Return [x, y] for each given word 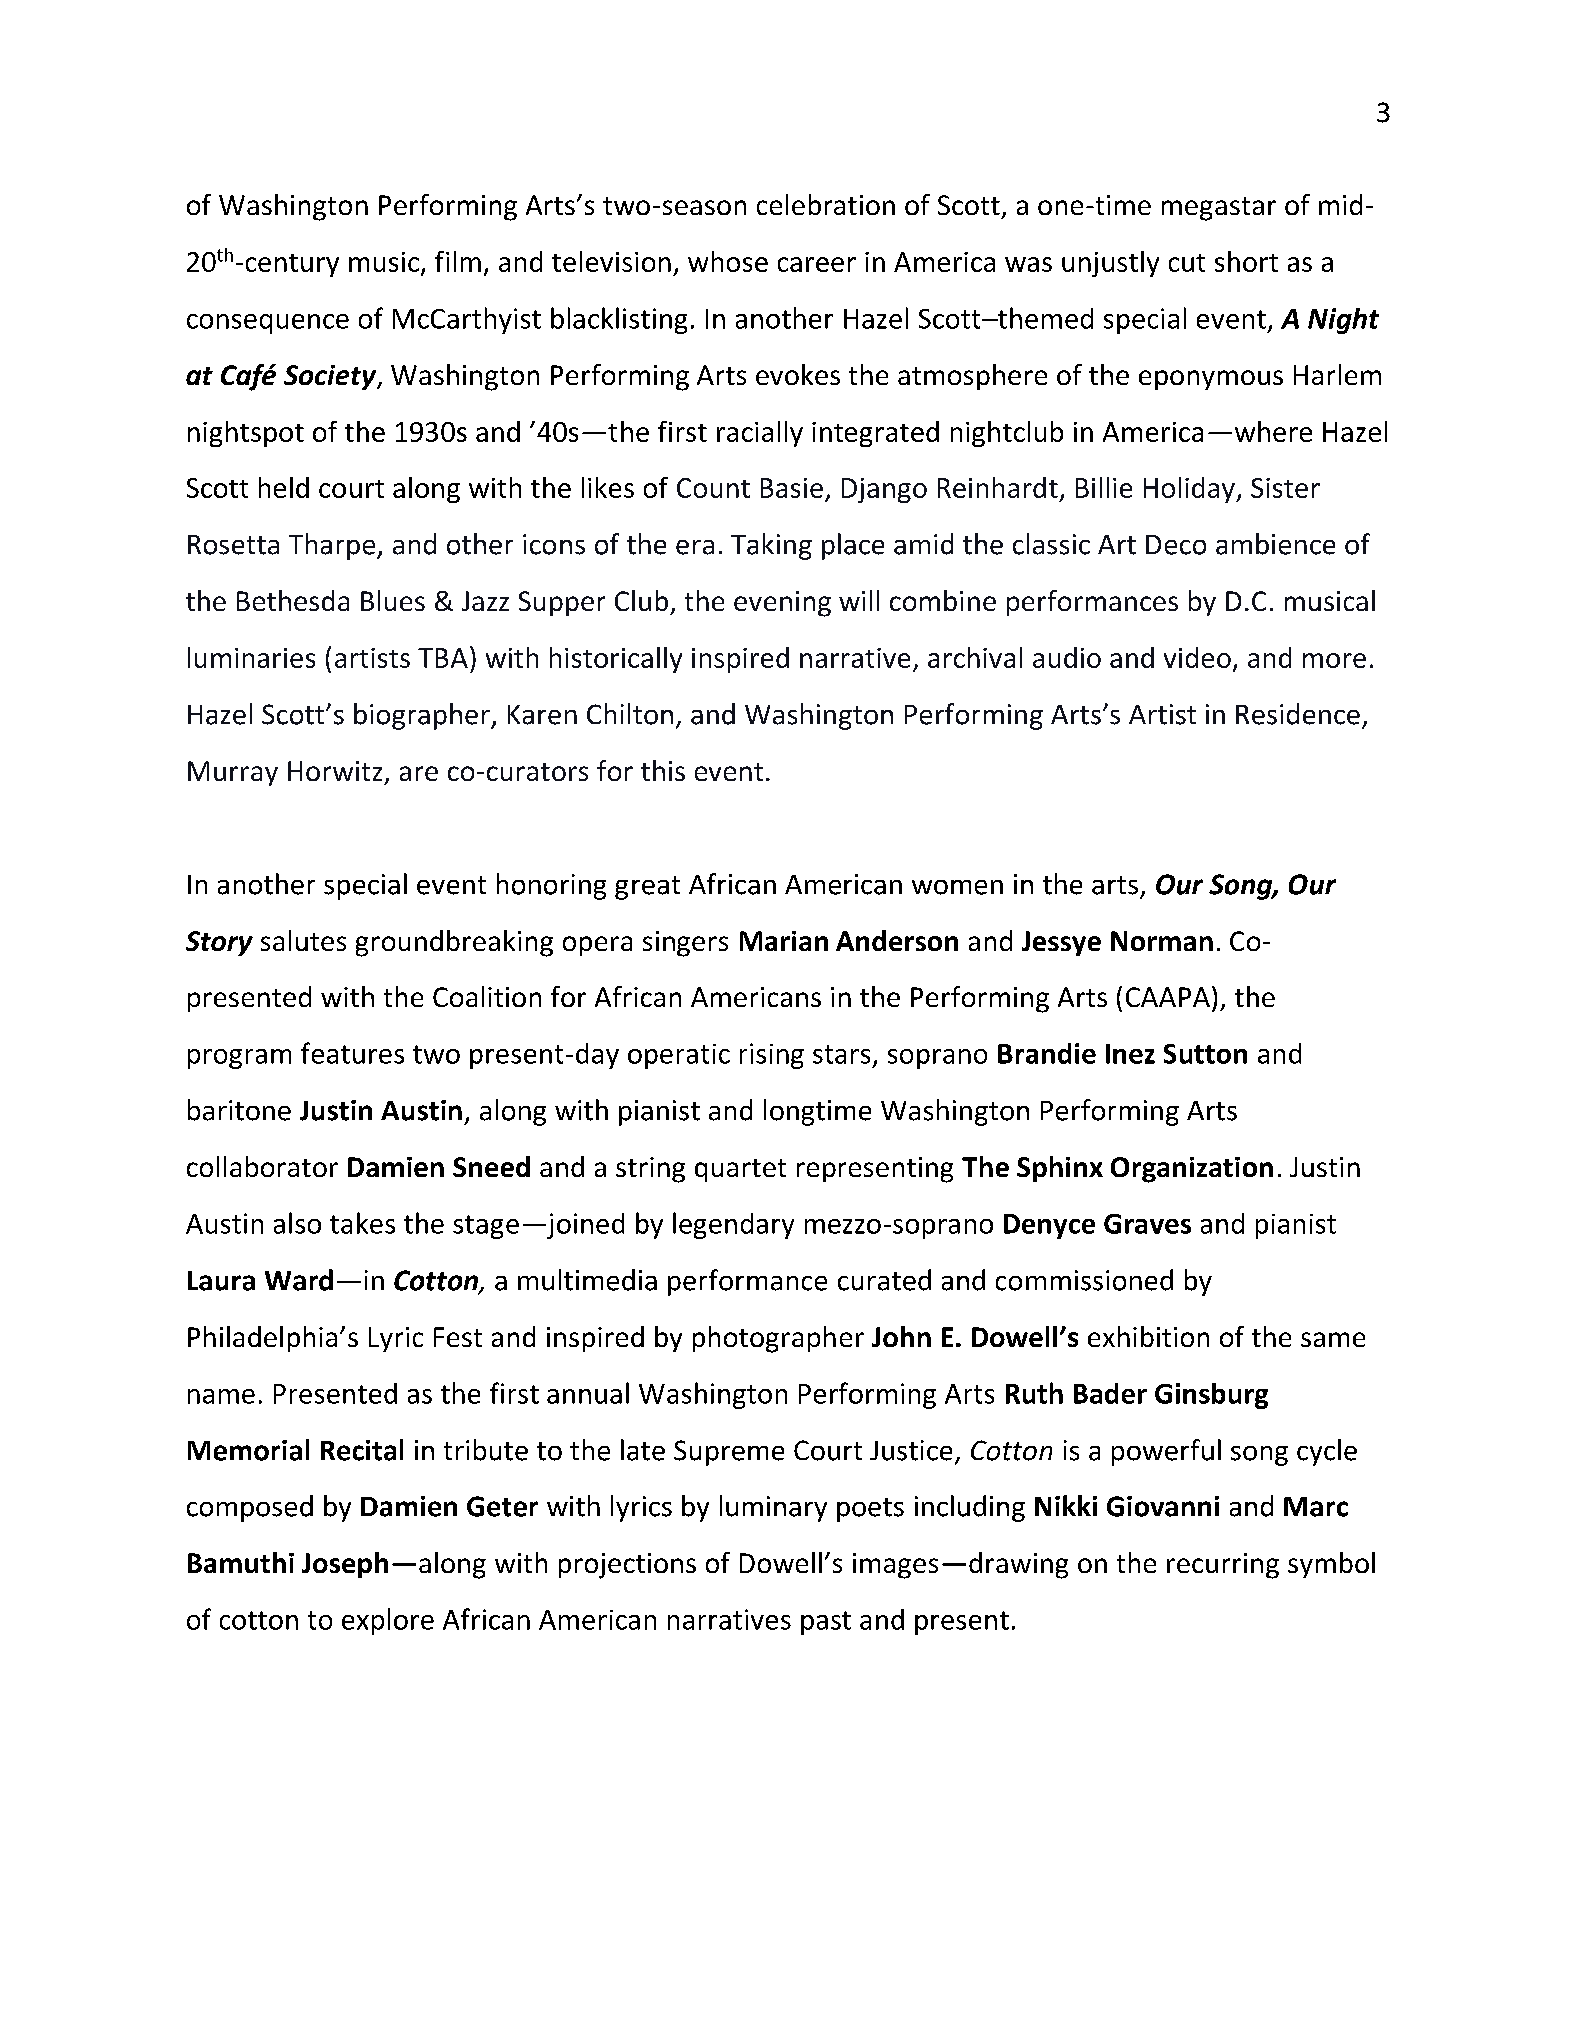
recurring [1223, 1566]
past [826, 1623]
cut [1187, 263]
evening [782, 604]
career [817, 264]
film [458, 261]
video [1197, 657]
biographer [423, 716]
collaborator [262, 1166]
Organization [1192, 1170]
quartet [740, 1170]
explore [388, 1621]
